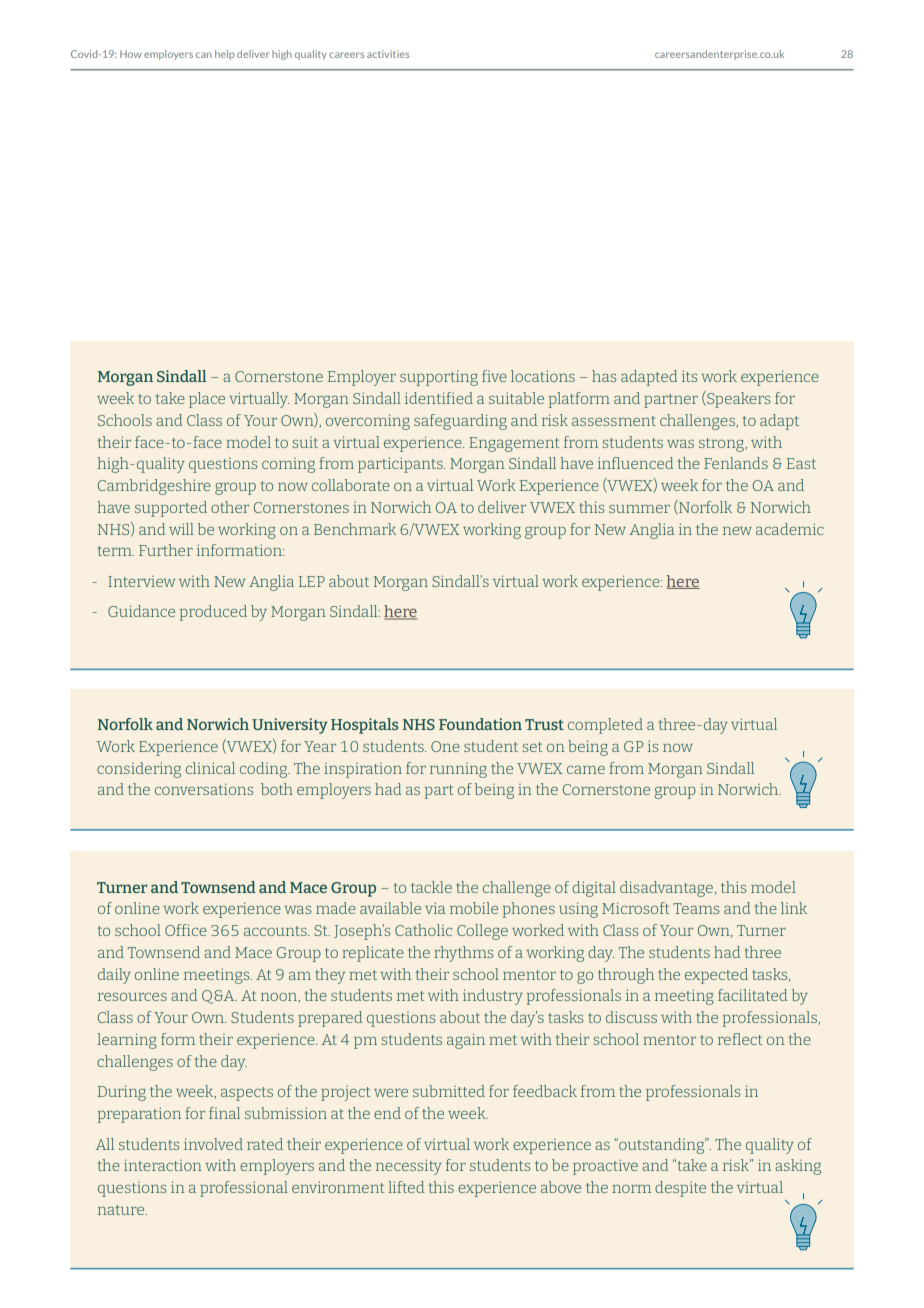 Image resolution: width=924 pixels, height=1308 pixels. What do you see at coordinates (204, 55) in the image?
I see `can` at bounding box center [204, 55].
